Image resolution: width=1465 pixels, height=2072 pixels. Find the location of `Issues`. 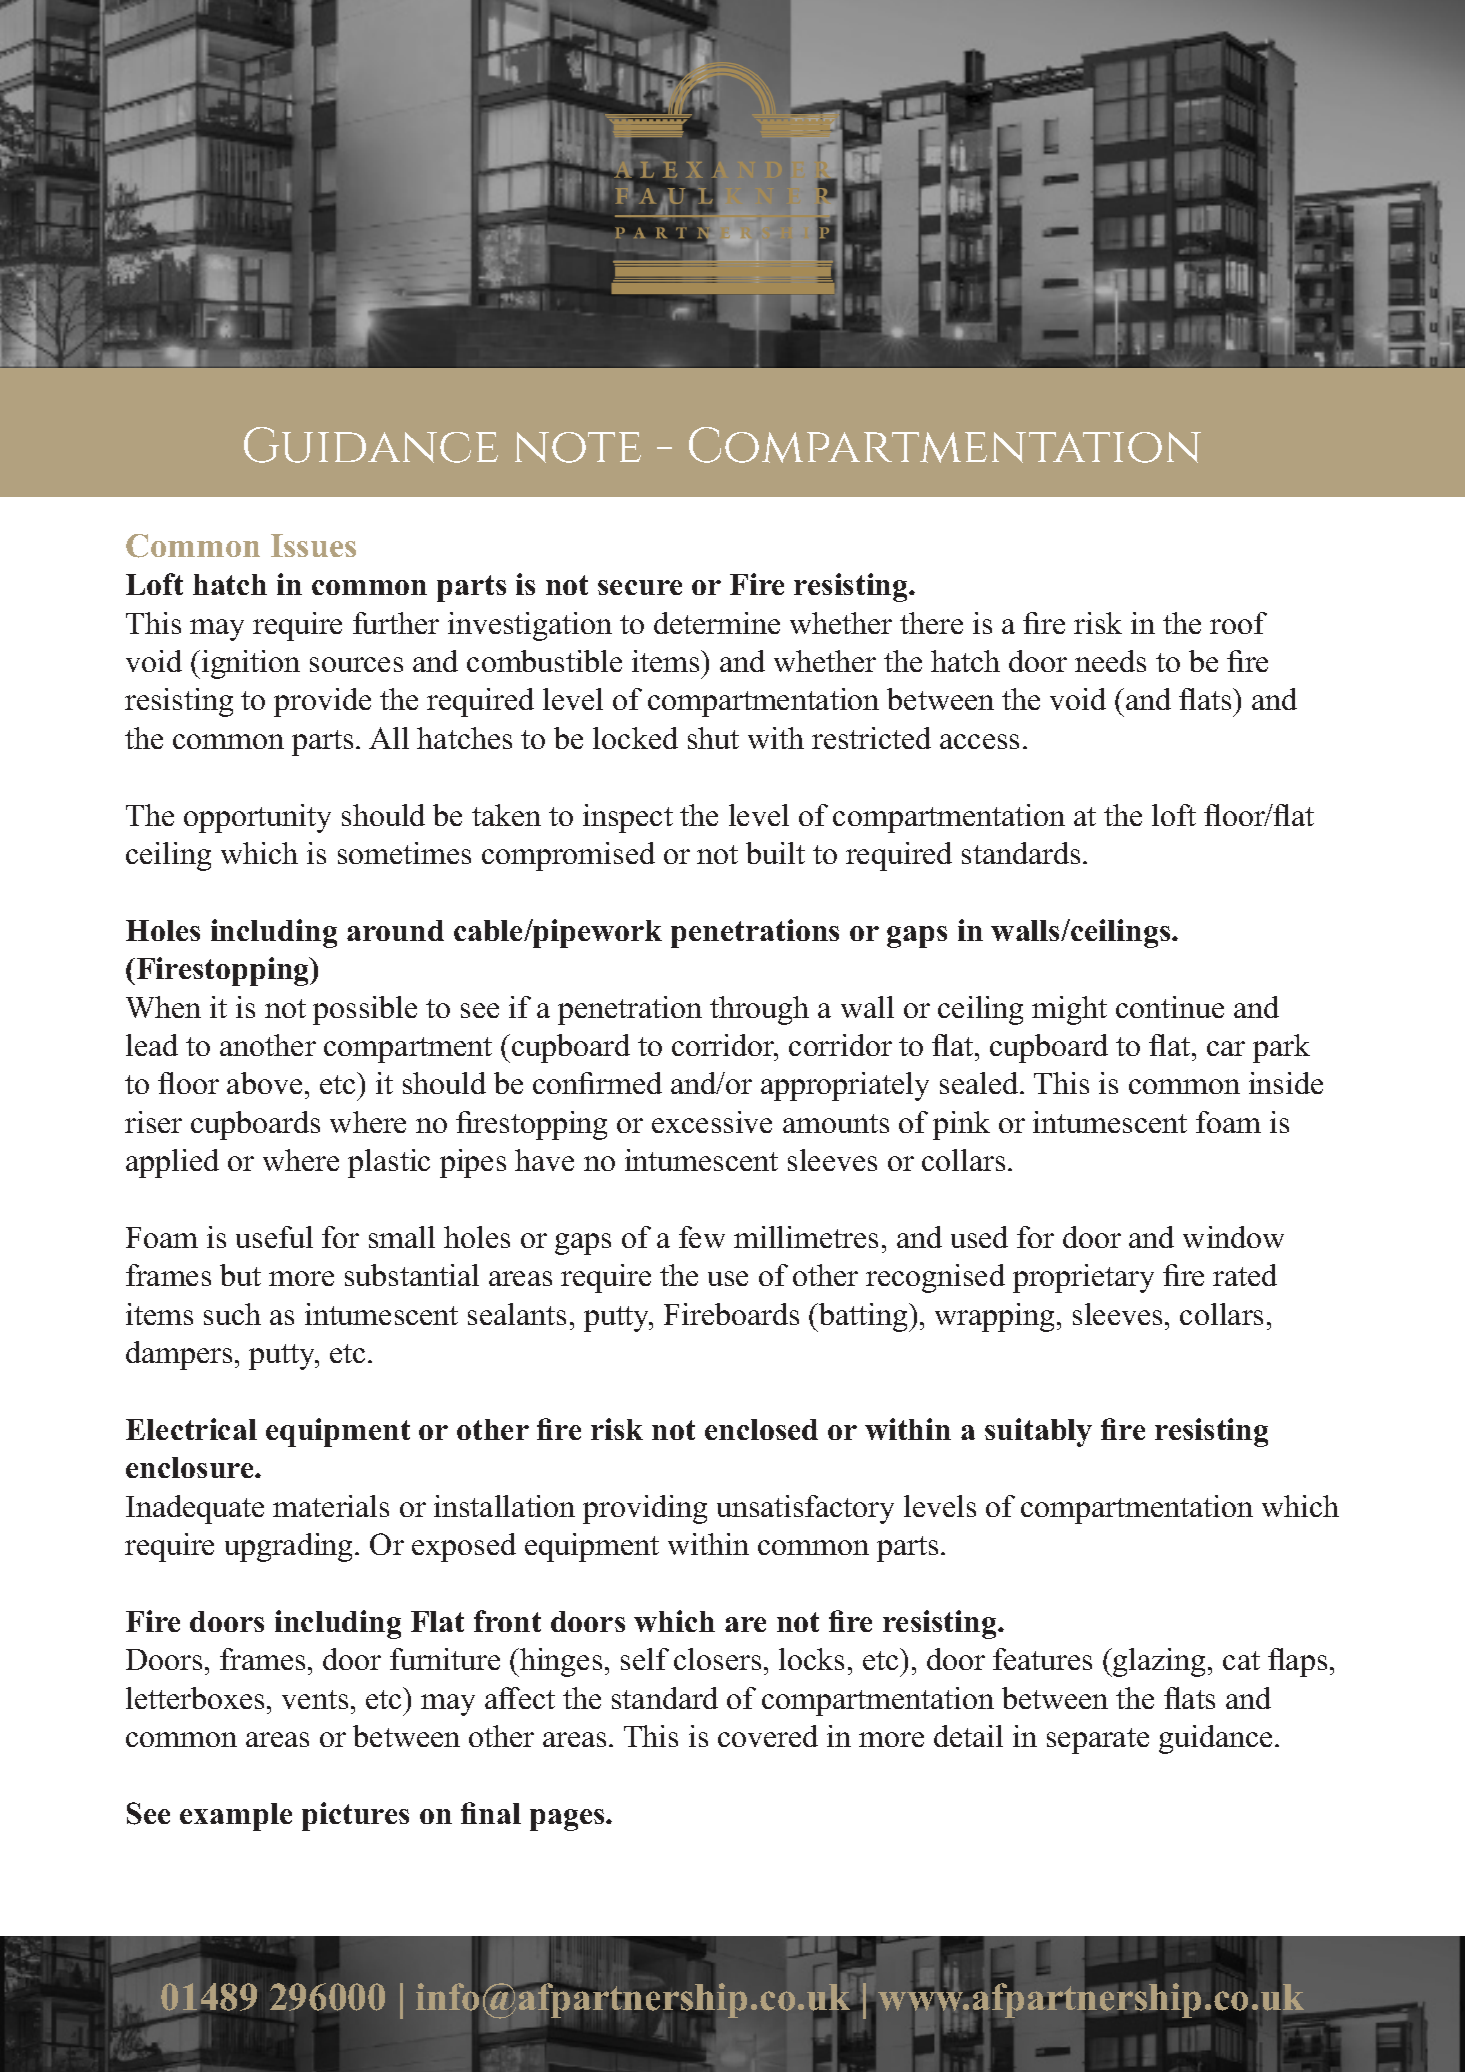

Issues is located at coordinates (313, 545).
